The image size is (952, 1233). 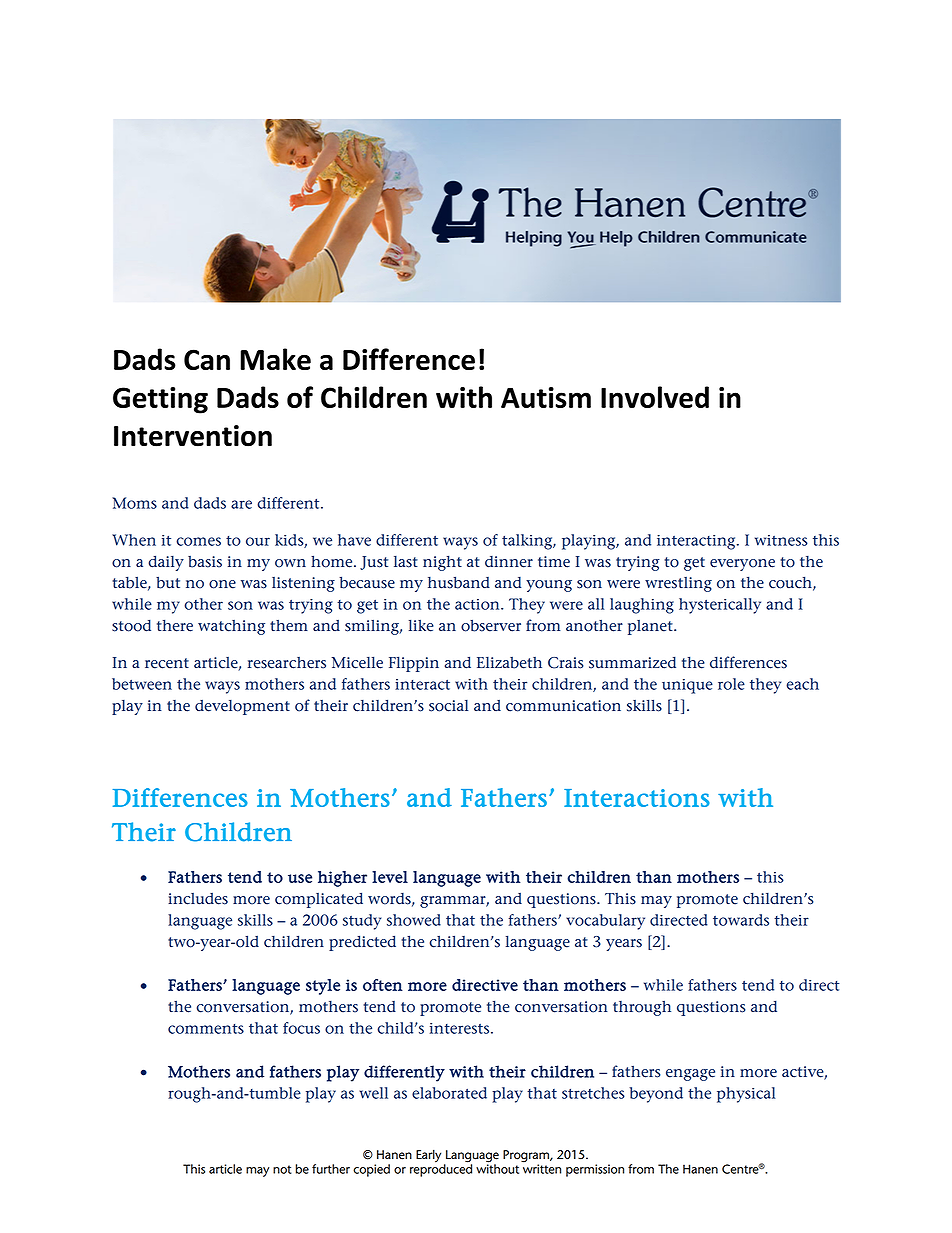 What do you see at coordinates (207, 359) in the document?
I see `Can` at bounding box center [207, 359].
